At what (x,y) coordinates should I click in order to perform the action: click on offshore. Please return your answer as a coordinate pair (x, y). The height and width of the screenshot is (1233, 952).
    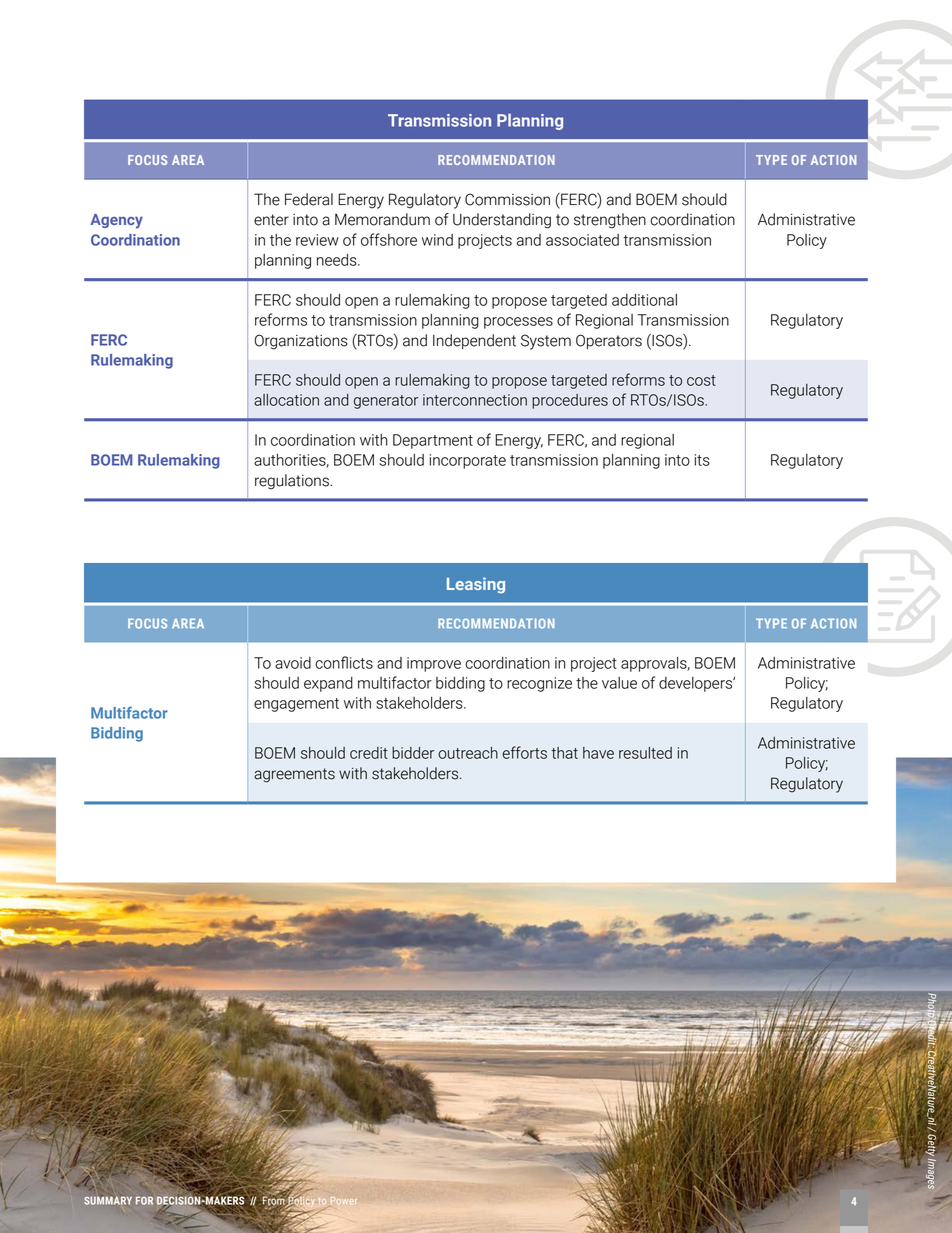
    Looking at the image, I should click on (389, 239).
